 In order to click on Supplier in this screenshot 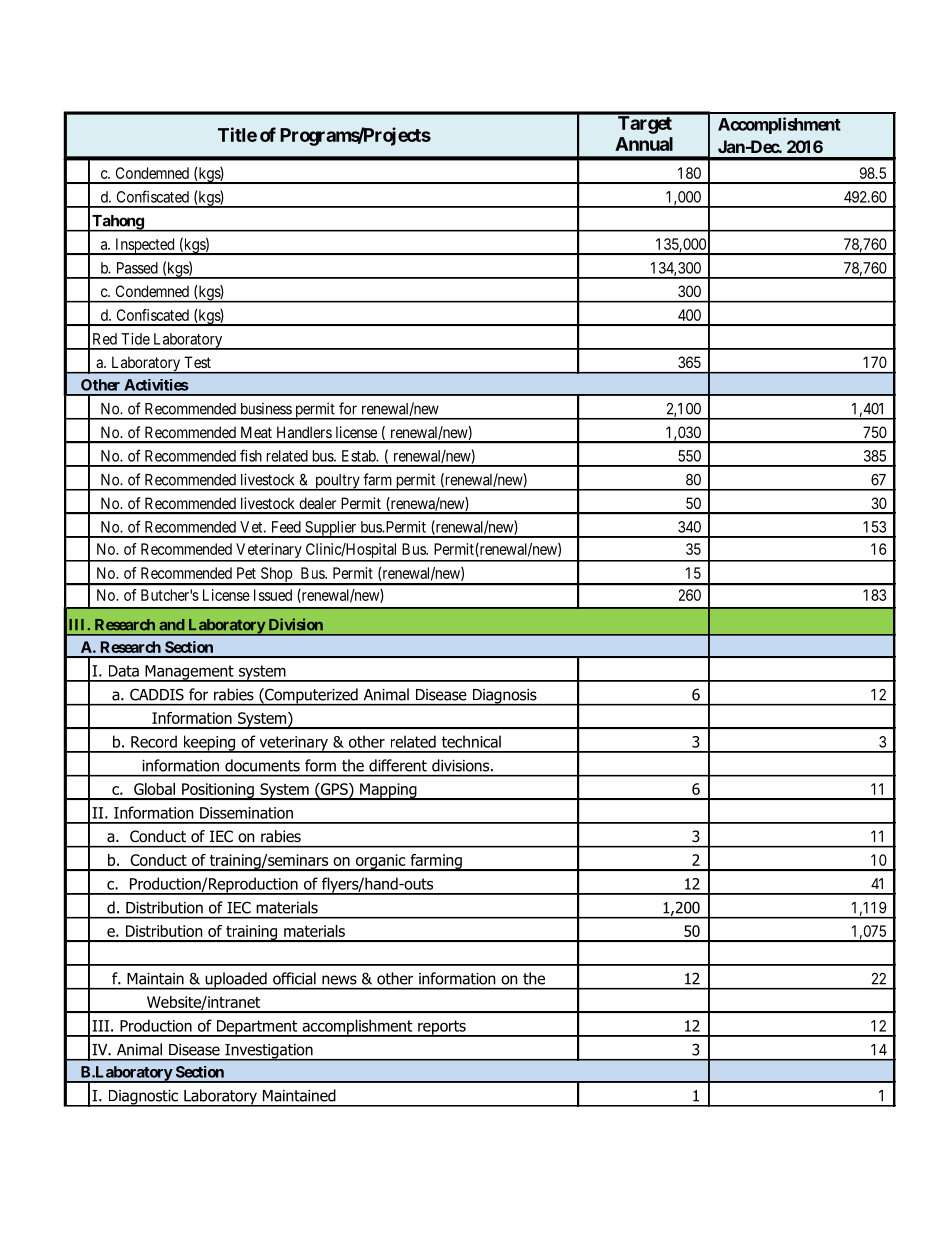, I will do `click(331, 529)`.
